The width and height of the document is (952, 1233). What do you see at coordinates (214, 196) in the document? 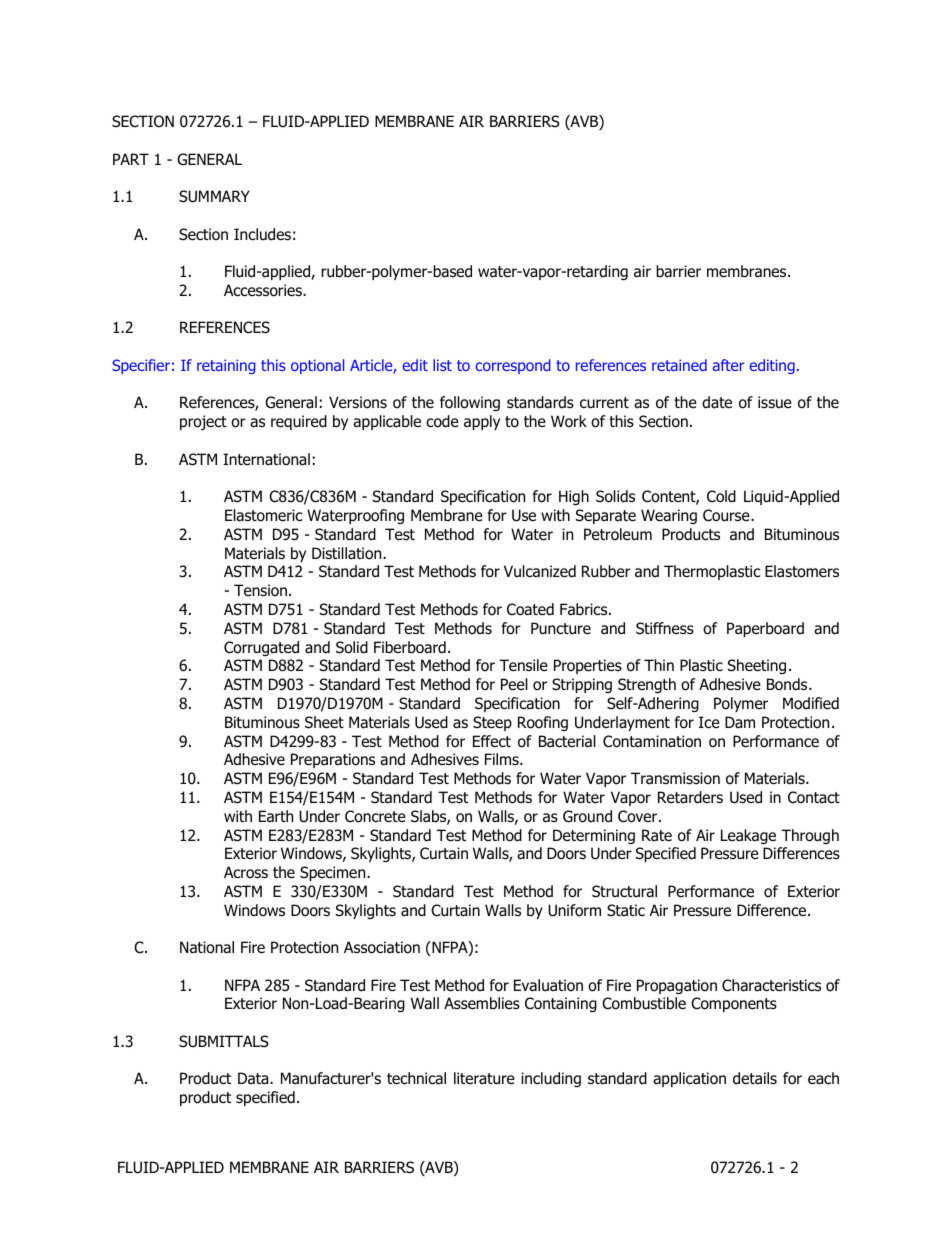
I see `SUMMARY` at bounding box center [214, 196].
